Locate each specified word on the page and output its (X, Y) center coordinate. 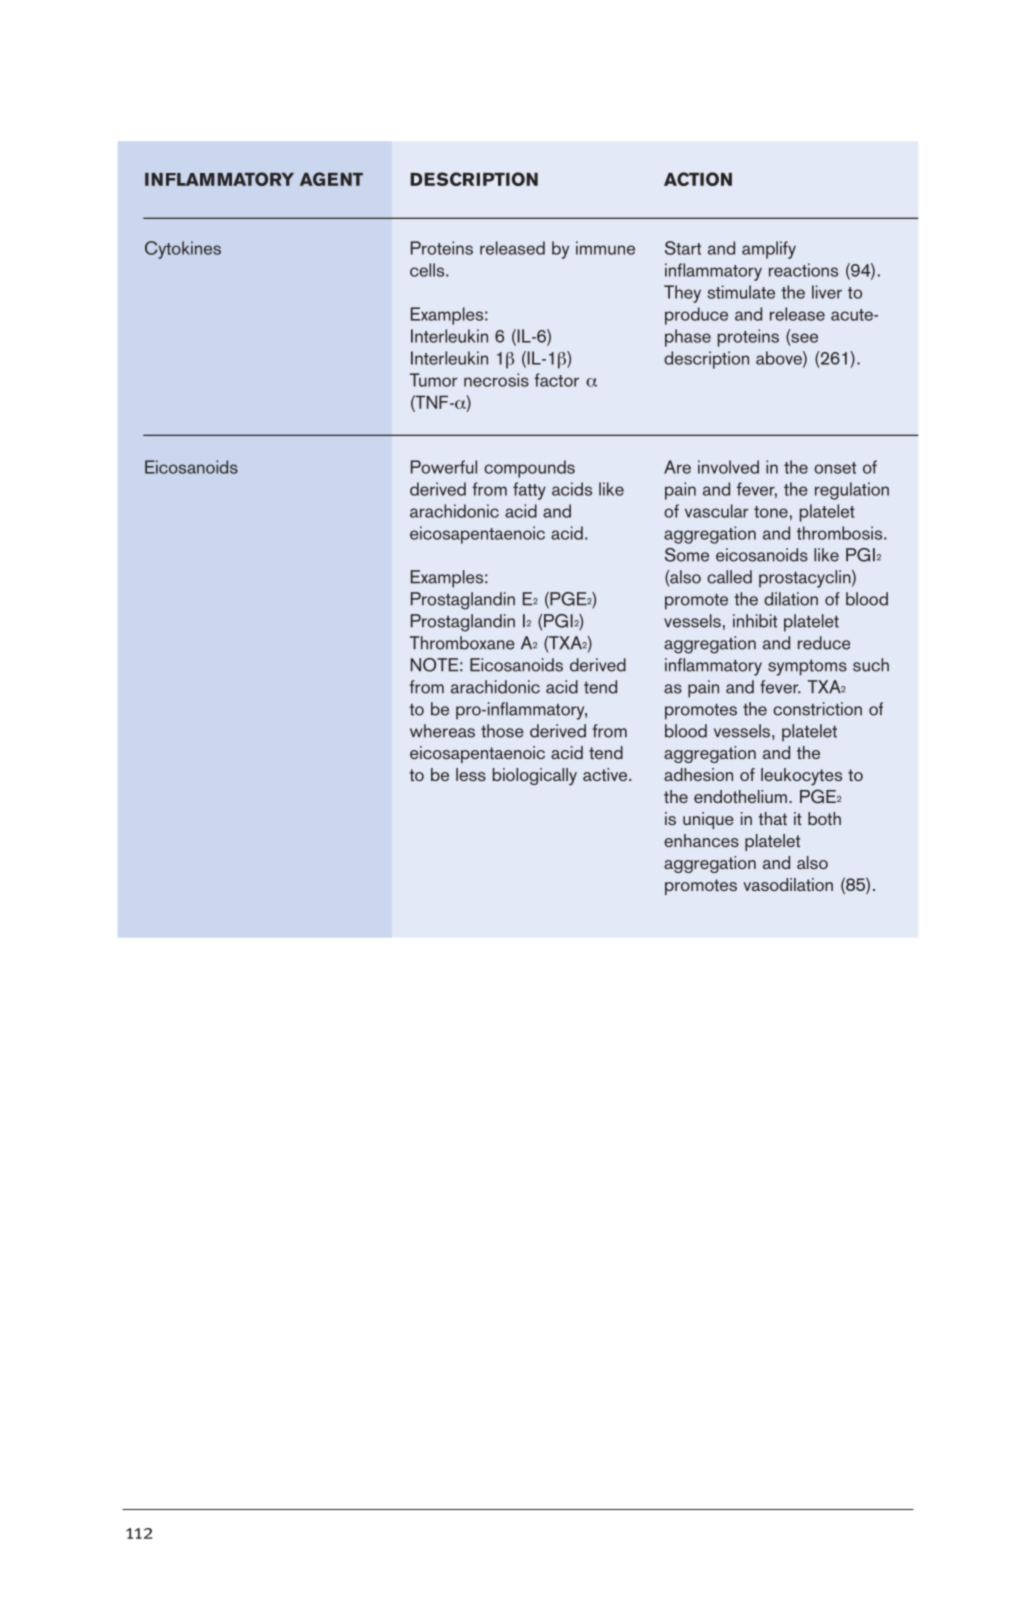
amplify (769, 250)
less (471, 774)
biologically (535, 777)
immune (605, 248)
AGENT (331, 179)
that (772, 818)
